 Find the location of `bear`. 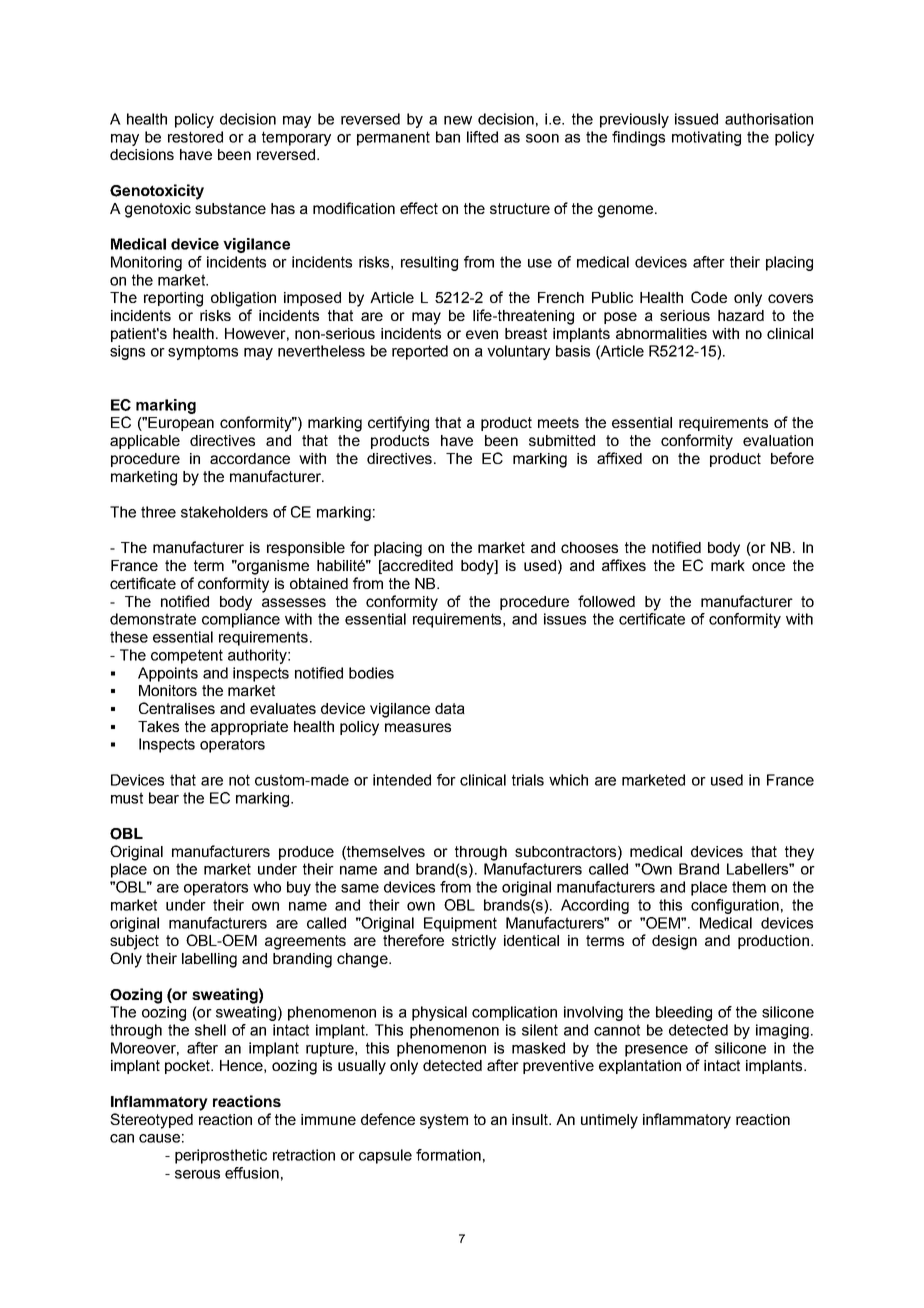

bear is located at coordinates (164, 798).
